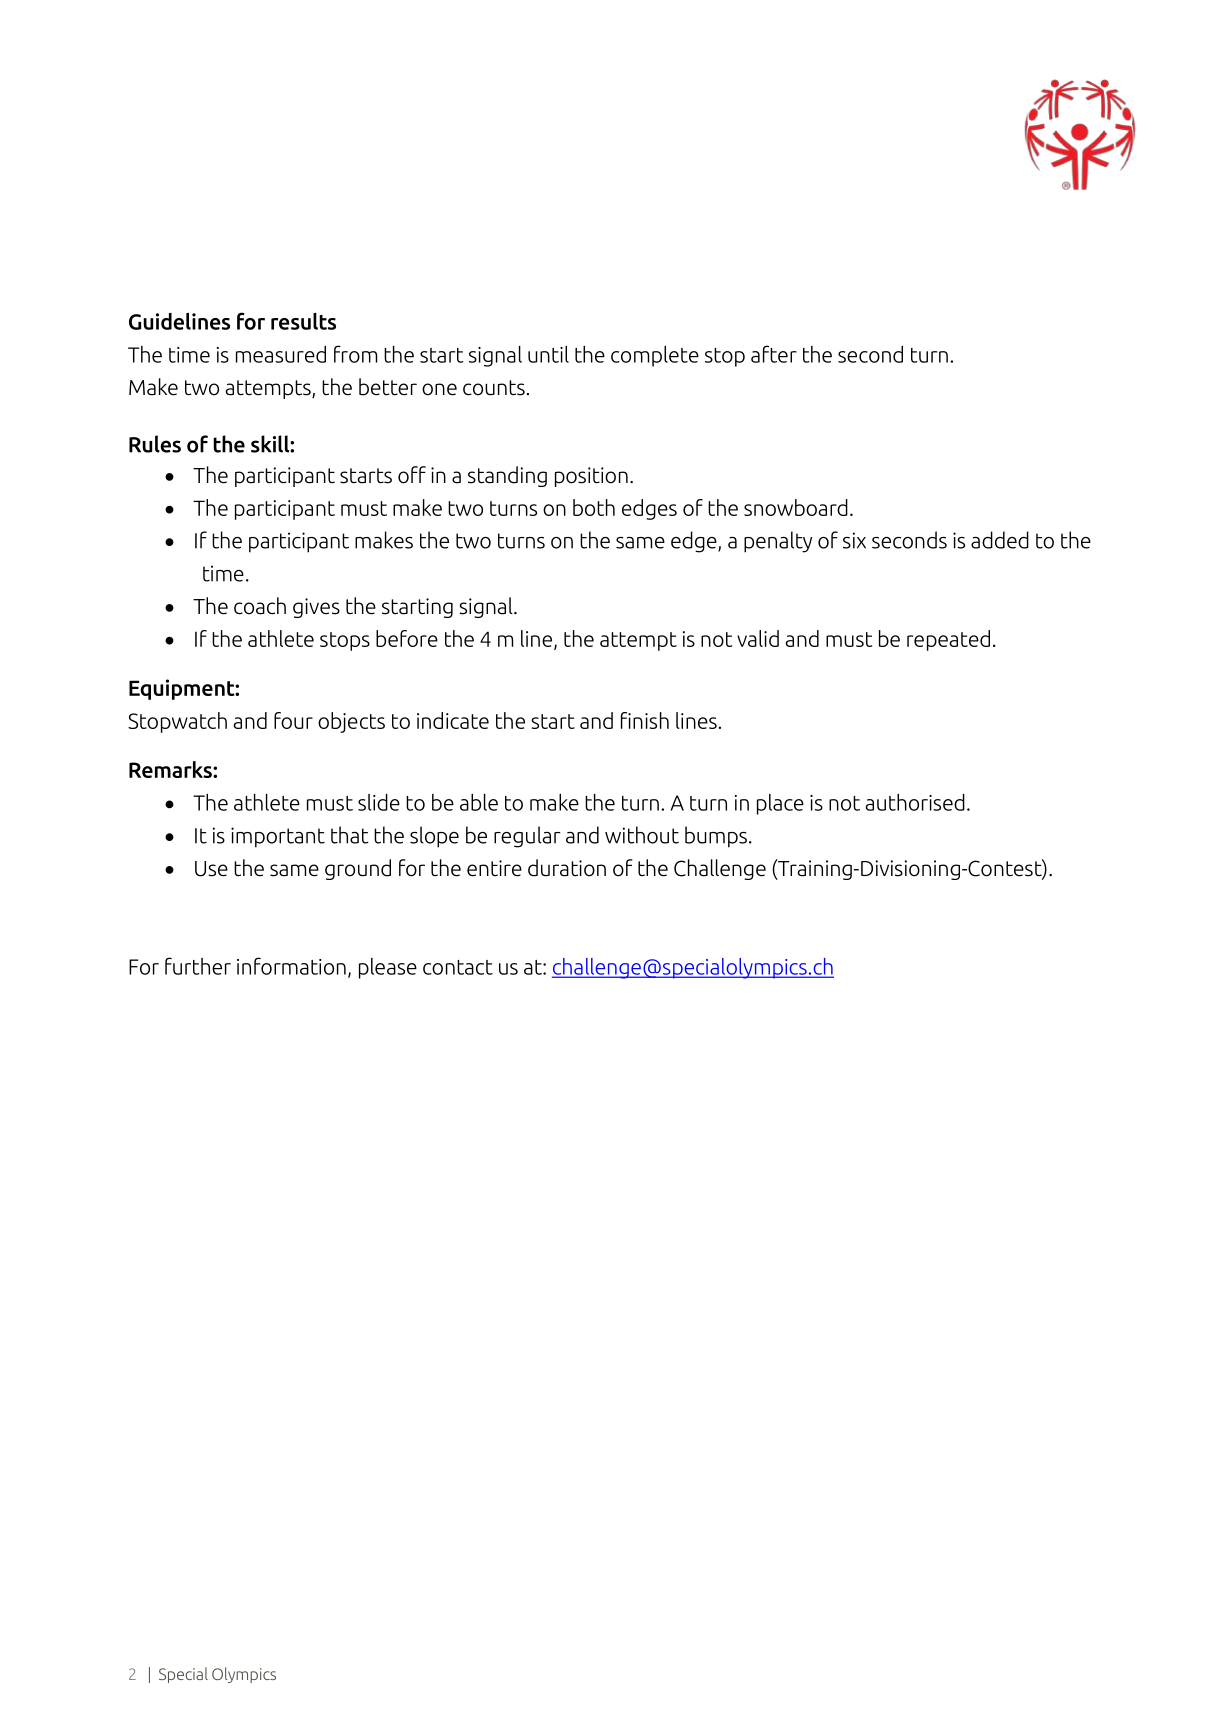 Image resolution: width=1218 pixels, height=1724 pixels. What do you see at coordinates (774, 354) in the document?
I see `after` at bounding box center [774, 354].
